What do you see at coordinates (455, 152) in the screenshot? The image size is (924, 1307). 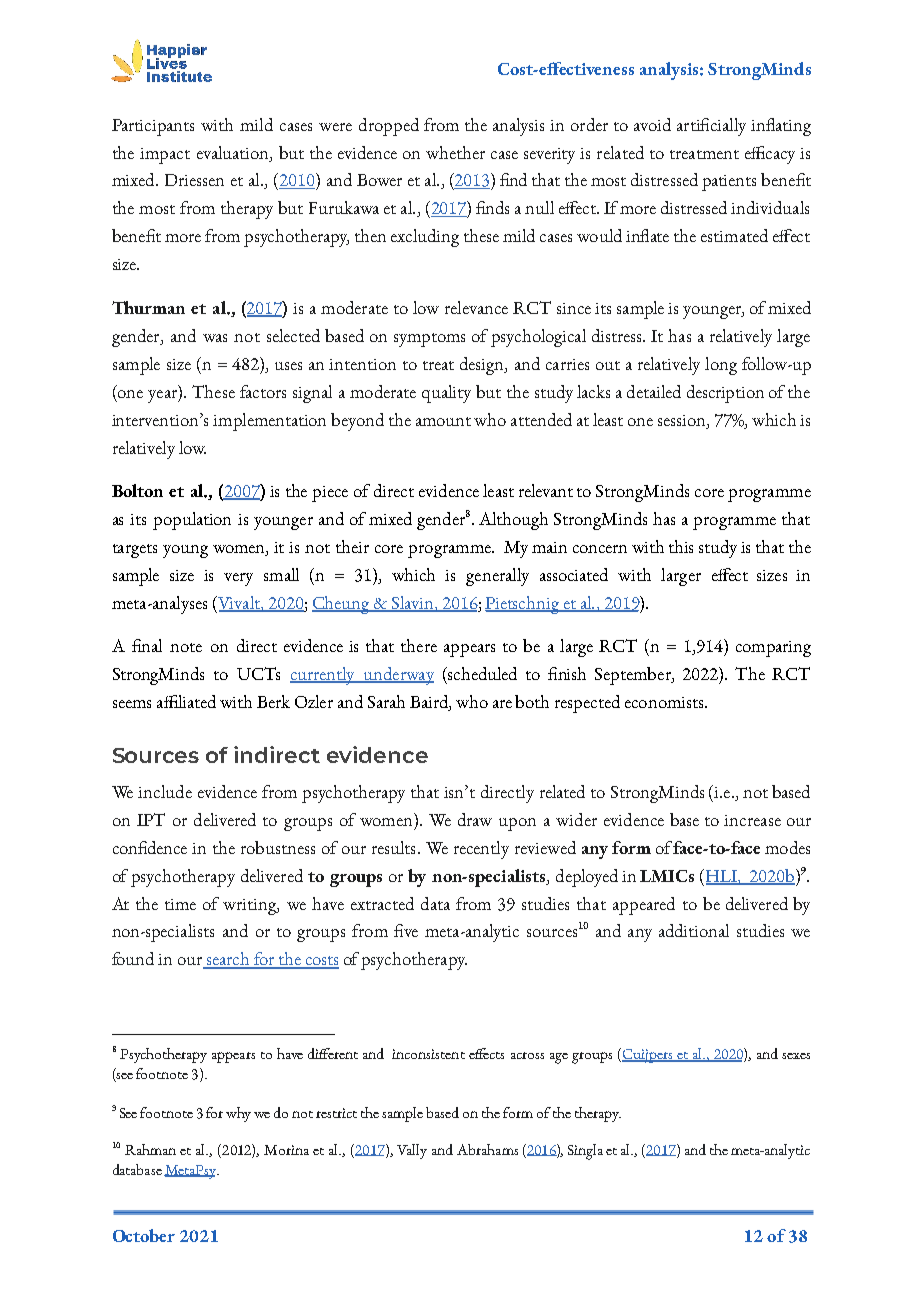 I see `whether` at bounding box center [455, 152].
